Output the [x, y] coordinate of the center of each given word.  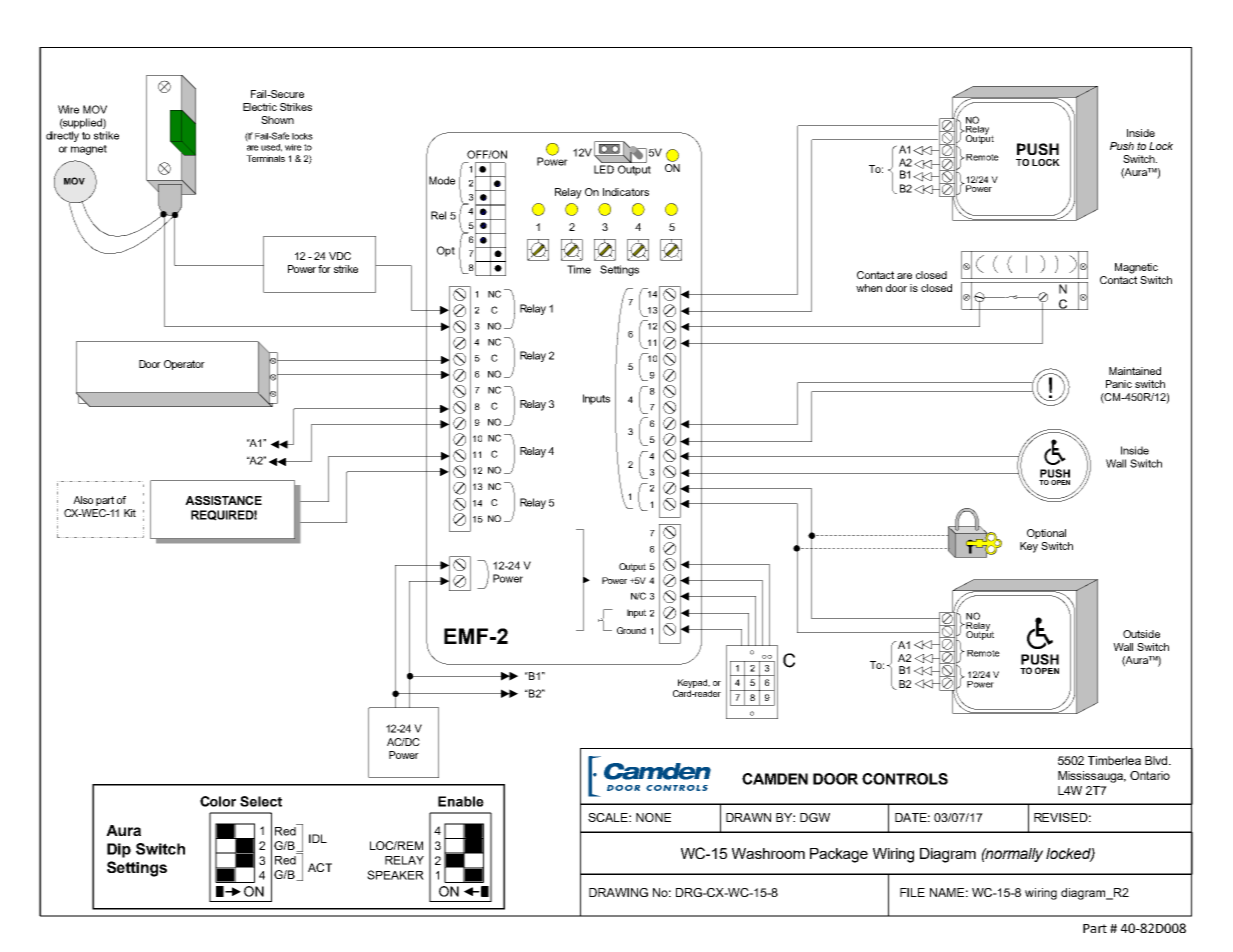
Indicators [626, 192]
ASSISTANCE [223, 500]
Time [579, 269]
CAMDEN [775, 779]
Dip [119, 850]
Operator [184, 365]
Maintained [1135, 371]
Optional [1046, 534]
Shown [277, 120]
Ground [631, 630]
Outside [1141, 634]
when [869, 288]
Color [218, 801]
